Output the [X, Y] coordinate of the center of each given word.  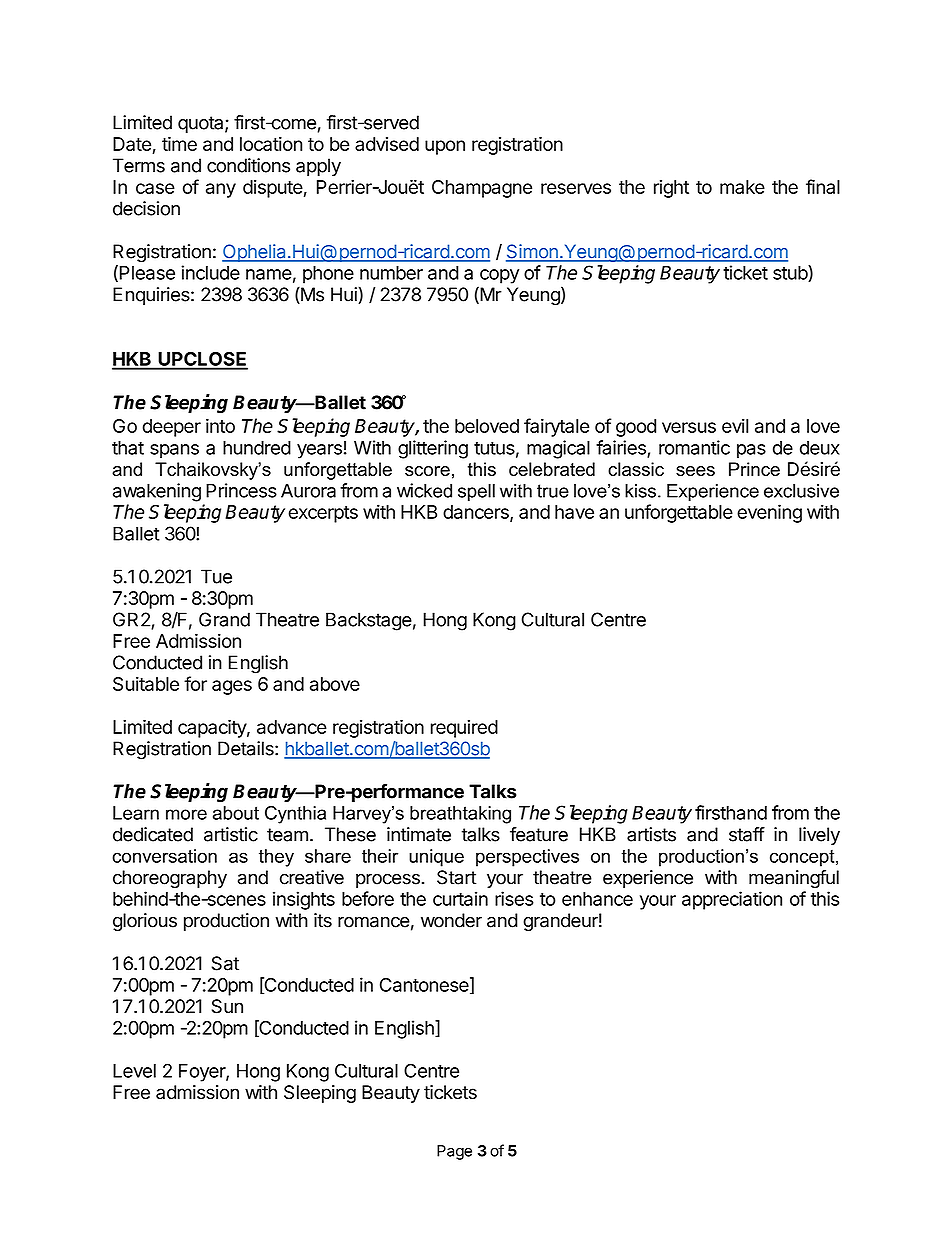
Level [134, 1071]
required [464, 728]
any [221, 190]
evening [769, 513]
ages [232, 687]
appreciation [732, 900]
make [742, 187]
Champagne [482, 189]
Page [454, 1152]
